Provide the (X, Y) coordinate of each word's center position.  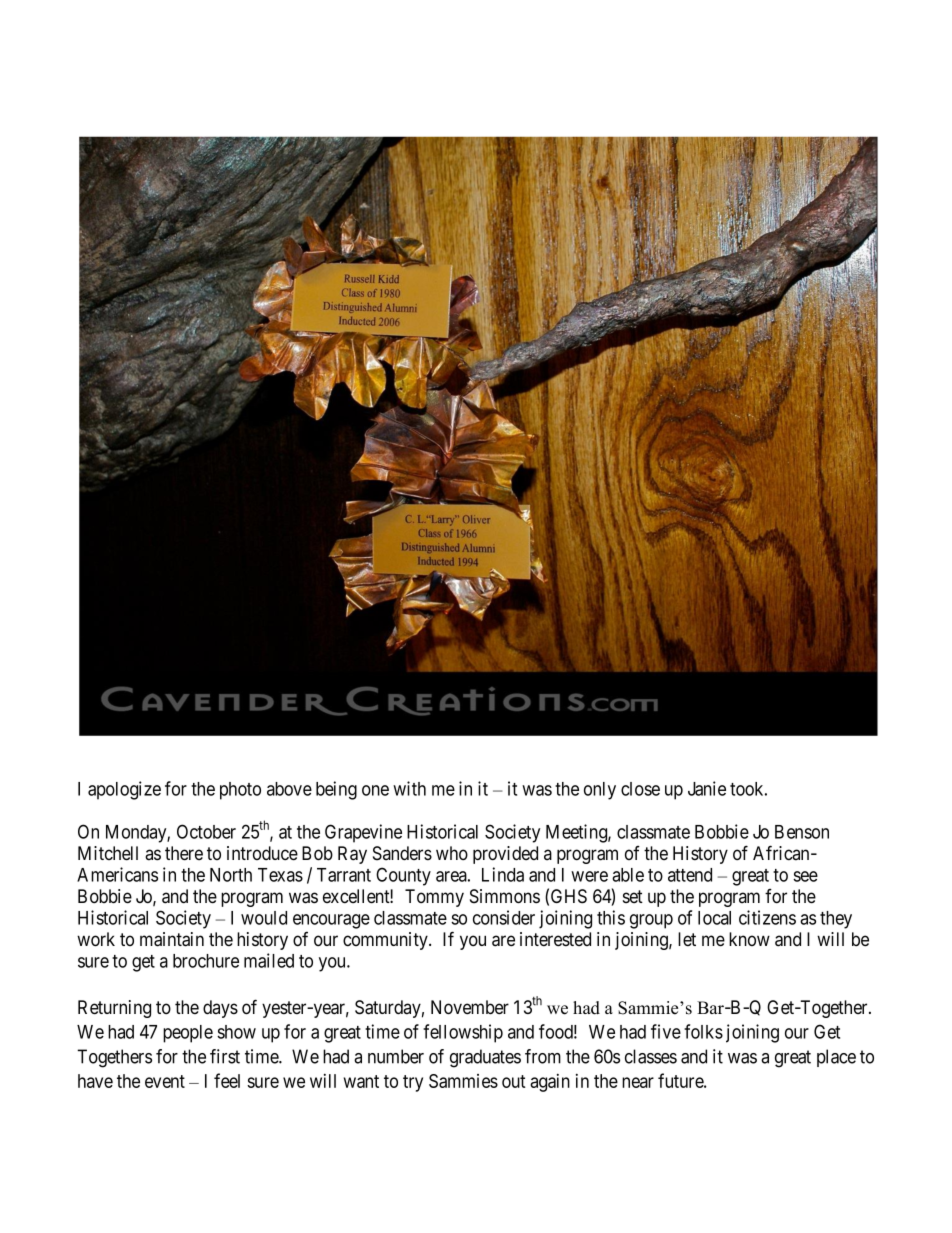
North (231, 875)
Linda (503, 874)
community (386, 941)
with (409, 788)
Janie (707, 788)
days (220, 1009)
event (165, 1081)
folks (703, 1031)
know (749, 939)
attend (690, 875)
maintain (172, 939)
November (470, 1007)
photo (240, 791)
